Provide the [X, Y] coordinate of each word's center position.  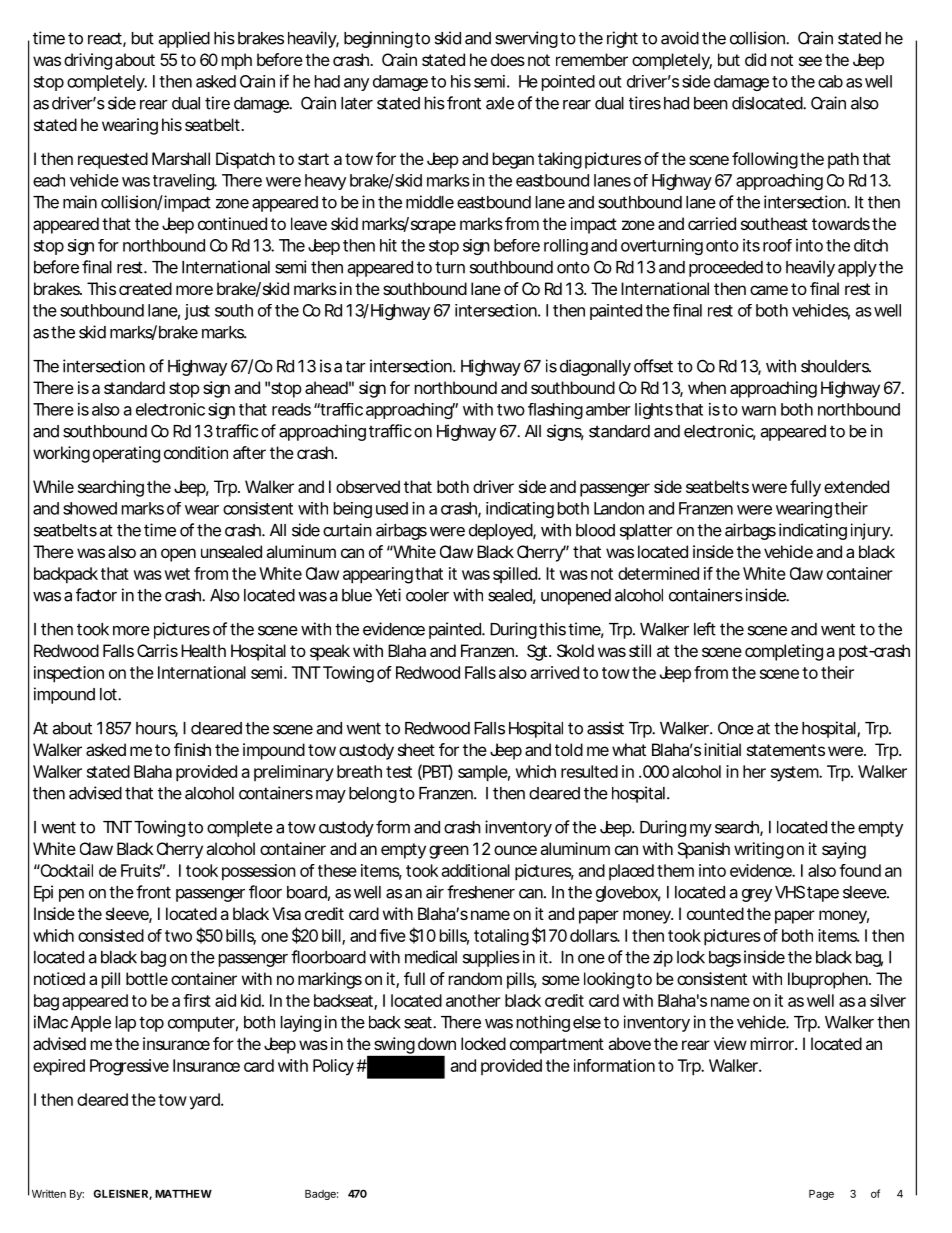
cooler [427, 595]
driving [88, 61]
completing [784, 652]
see [810, 61]
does [508, 59]
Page [821, 1195]
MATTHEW [183, 1194]
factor [96, 595]
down [437, 1043]
